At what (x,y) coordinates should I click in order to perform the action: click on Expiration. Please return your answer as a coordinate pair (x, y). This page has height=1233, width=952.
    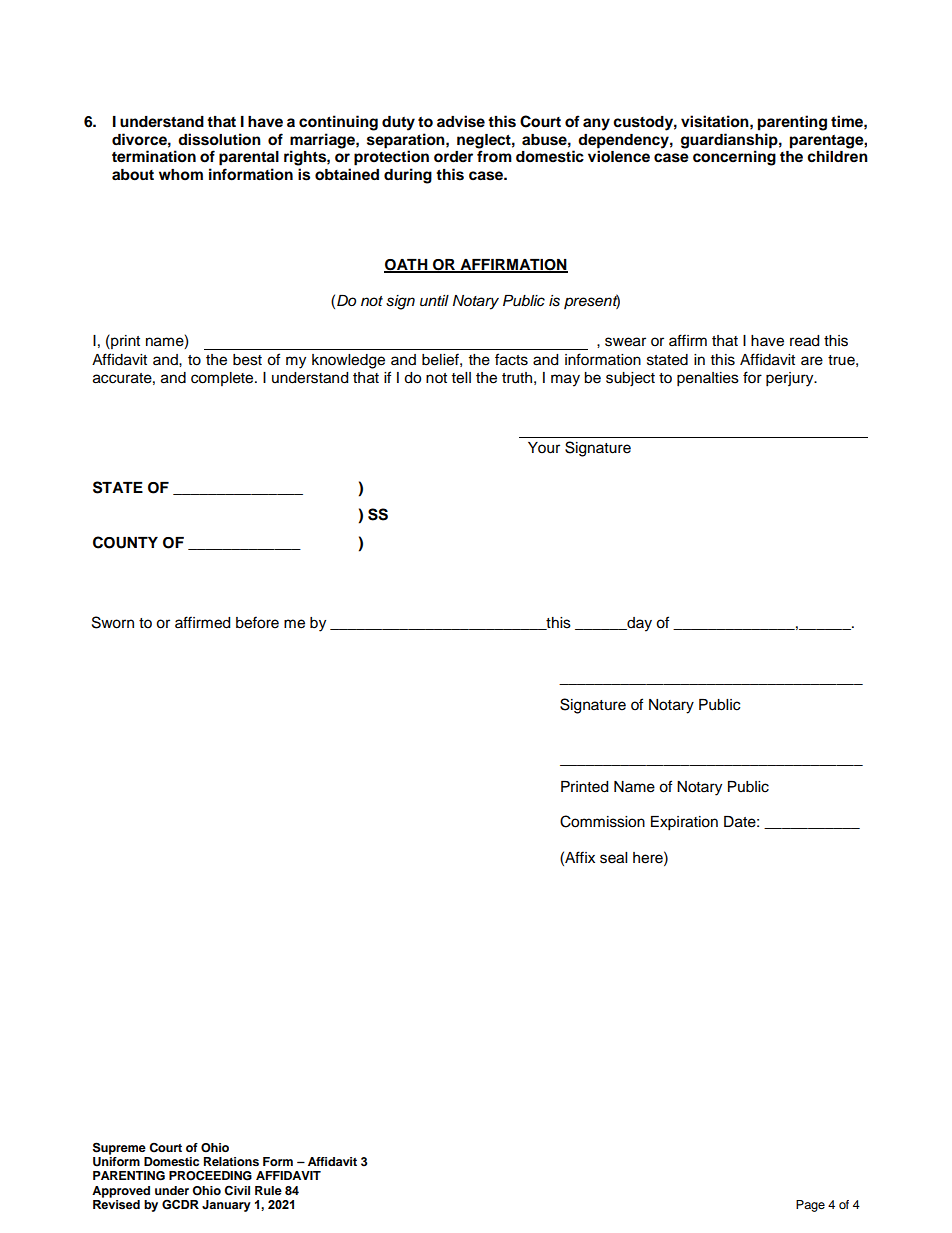
    Looking at the image, I should click on (684, 823).
